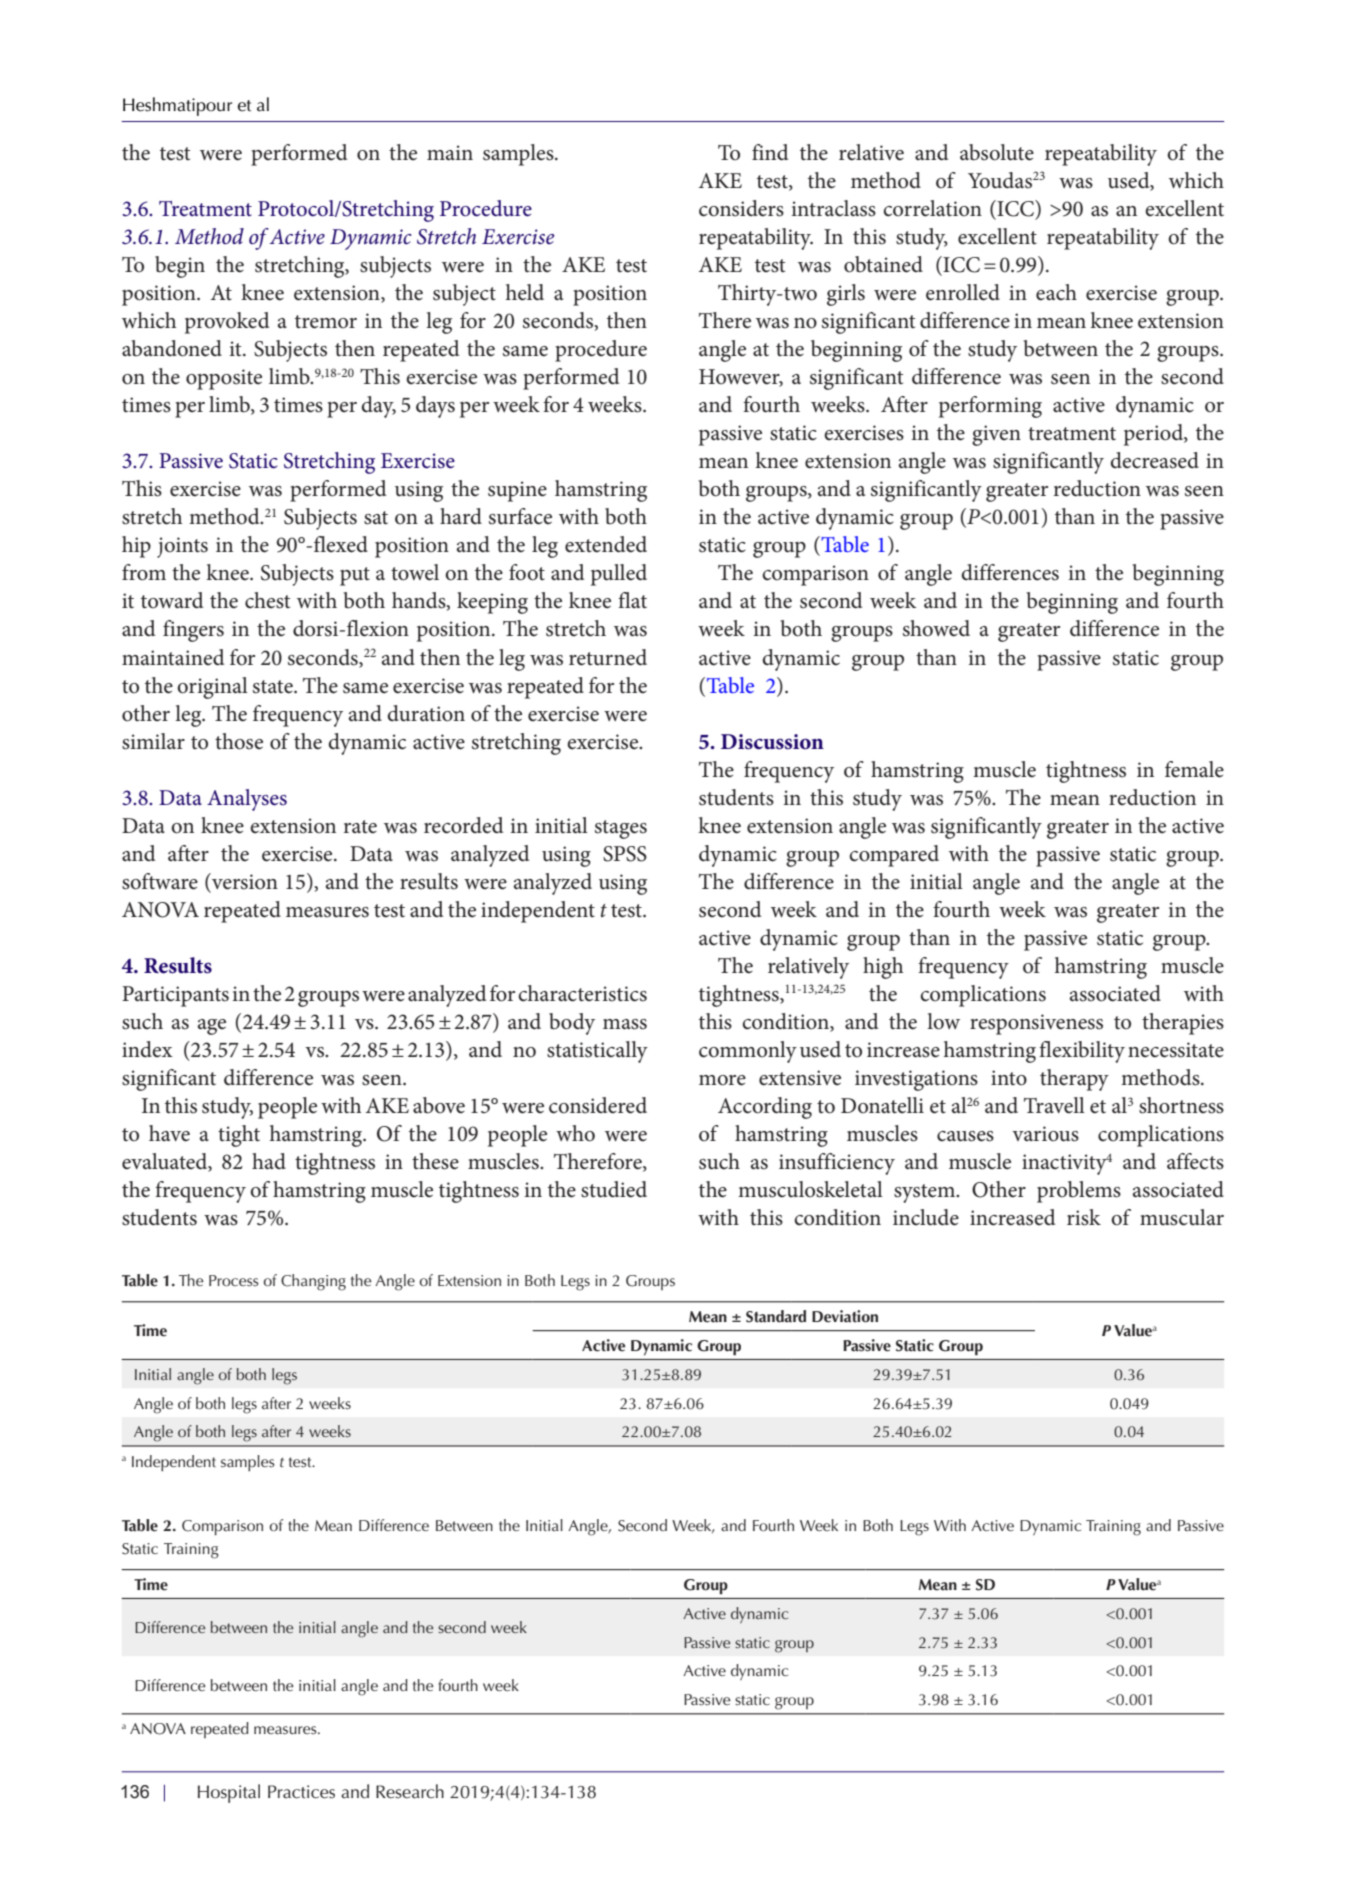  What do you see at coordinates (632, 600) in the screenshot?
I see `flat` at bounding box center [632, 600].
